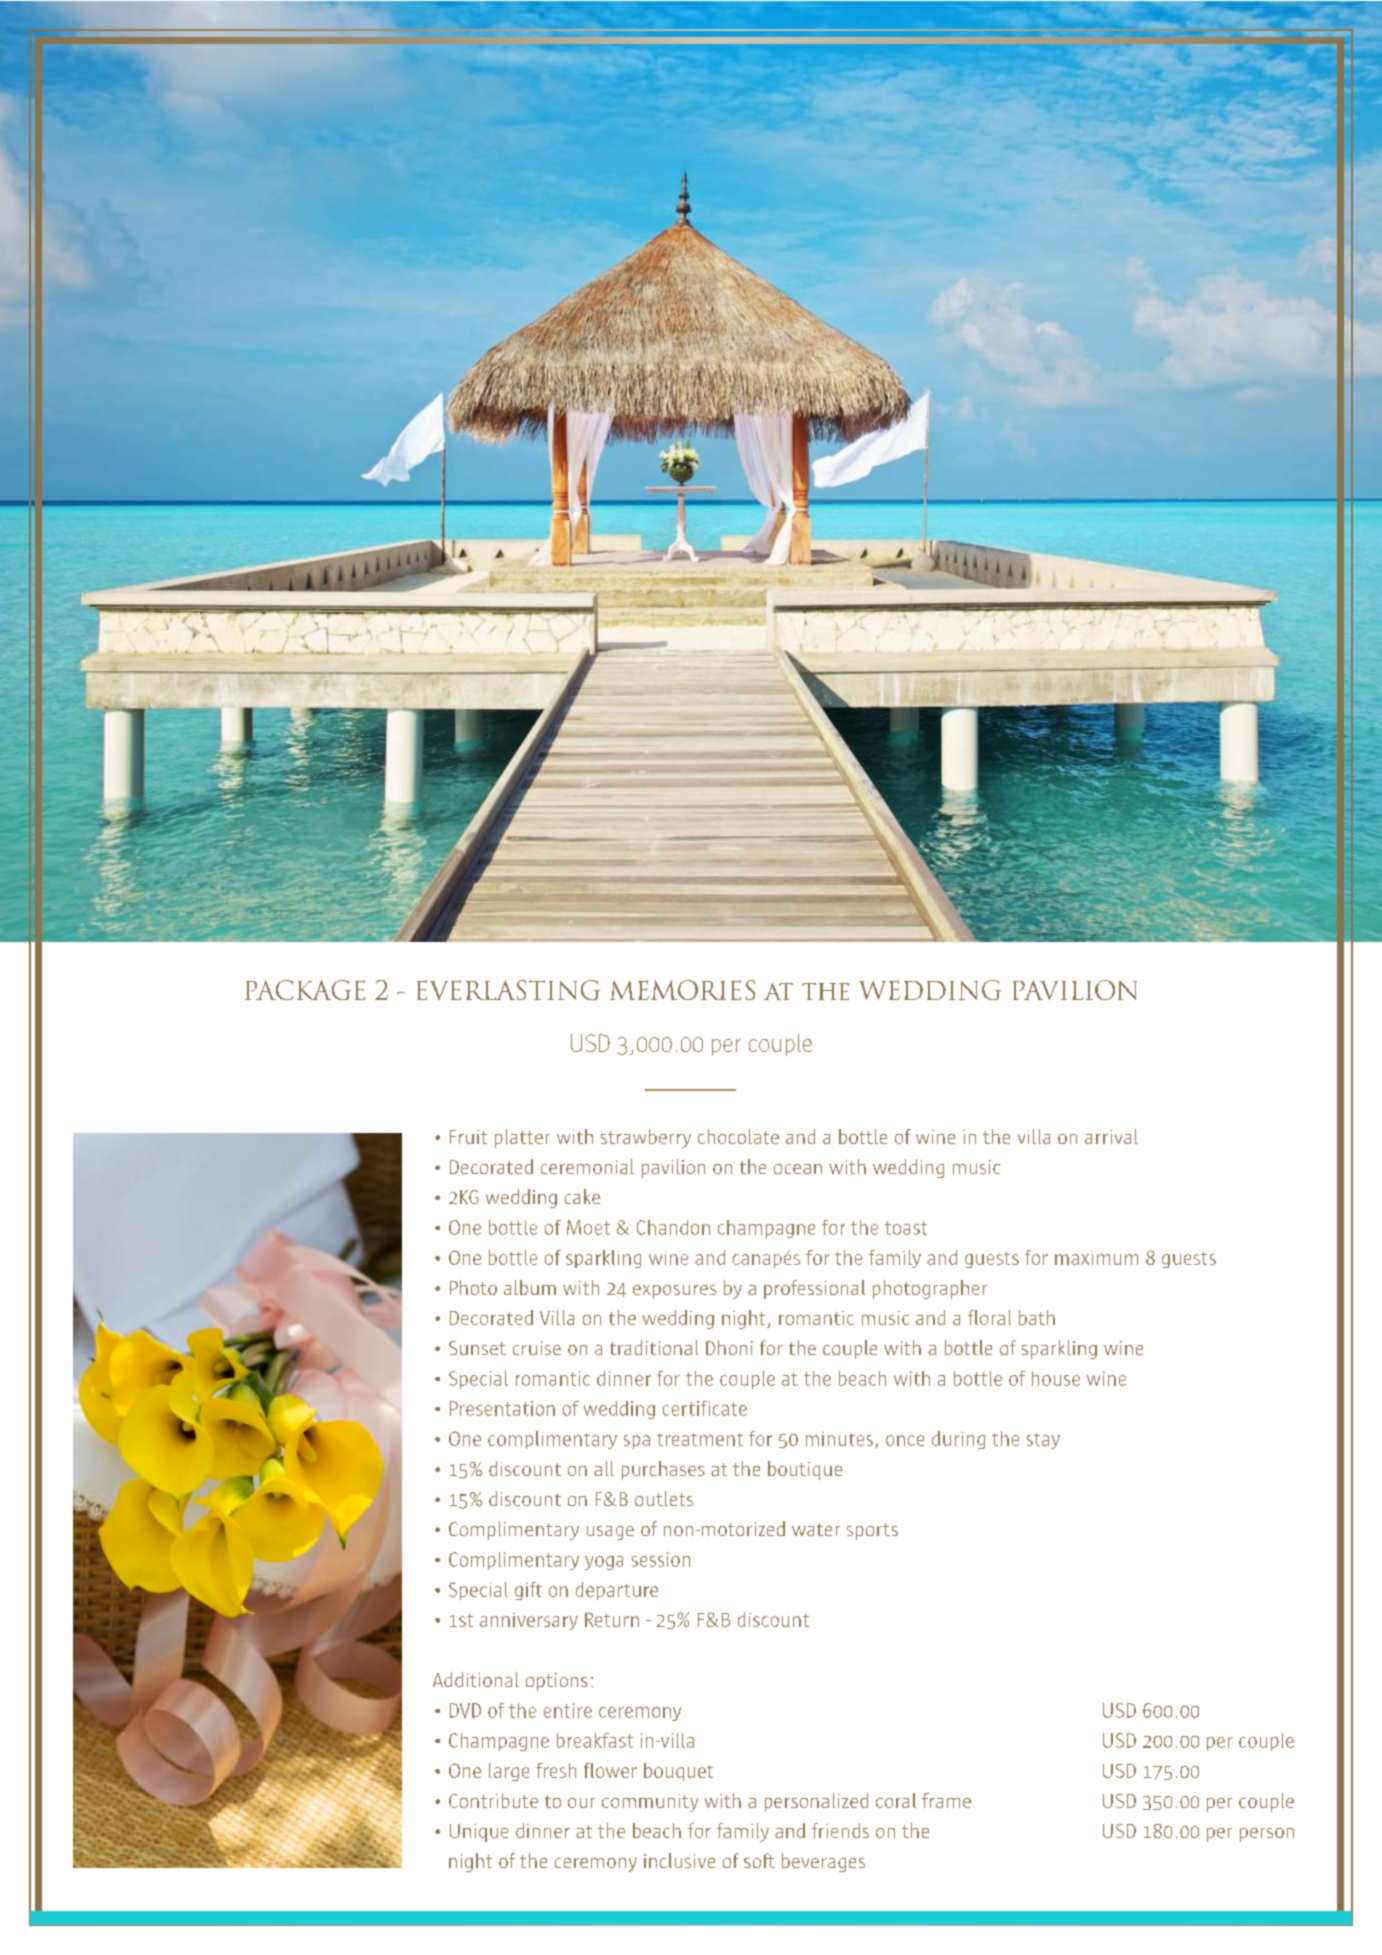 This screenshot has height=1955, width=1382. What do you see at coordinates (682, 990) in the screenshot?
I see `MEMORIES` at bounding box center [682, 990].
